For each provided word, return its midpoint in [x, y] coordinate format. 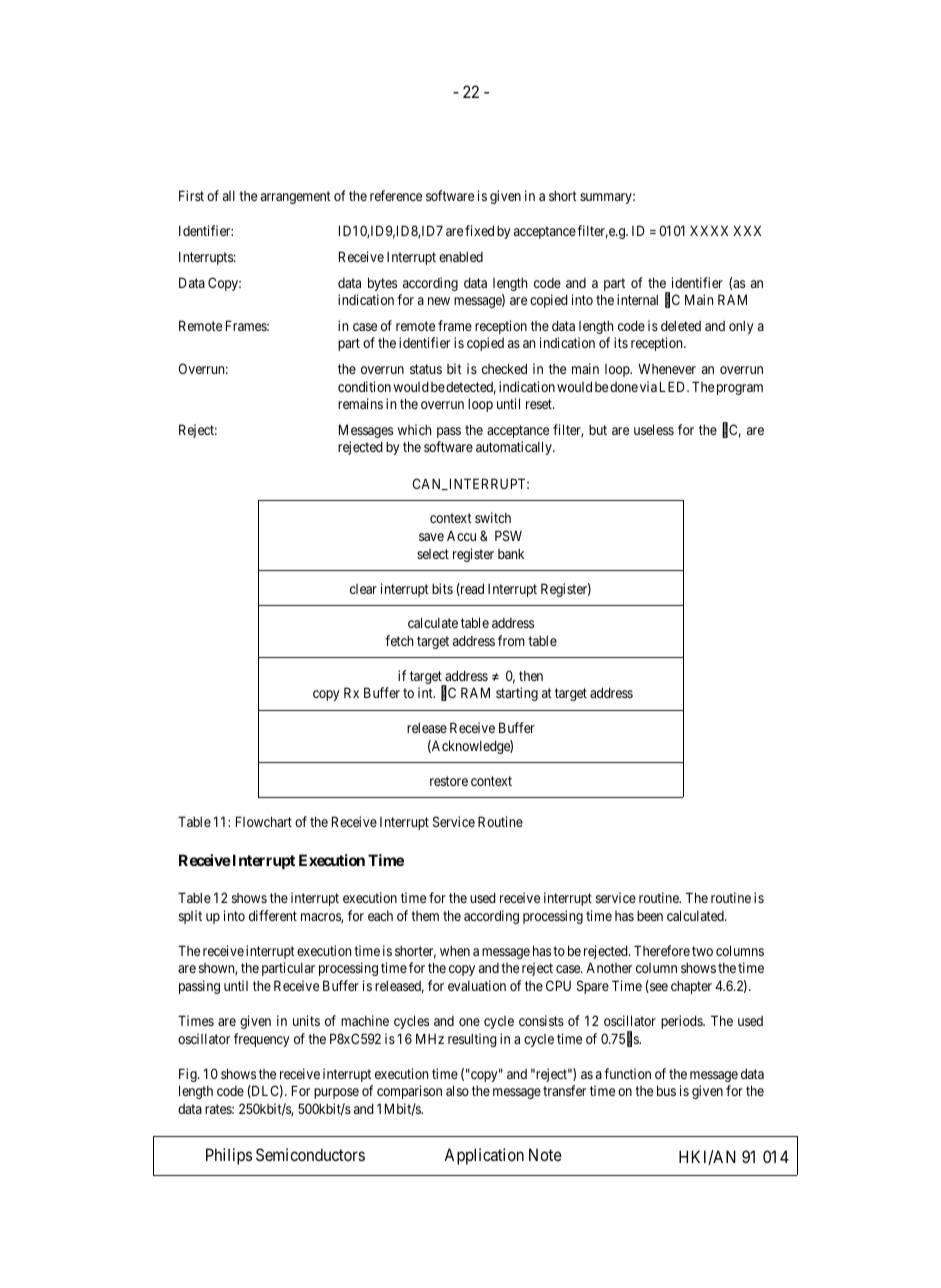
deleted [681, 325]
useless [654, 429]
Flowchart [264, 821]
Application [484, 1156]
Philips [229, 1156]
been [650, 915]
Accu [461, 536]
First [191, 195]
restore [449, 781]
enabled [461, 256]
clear [363, 589]
